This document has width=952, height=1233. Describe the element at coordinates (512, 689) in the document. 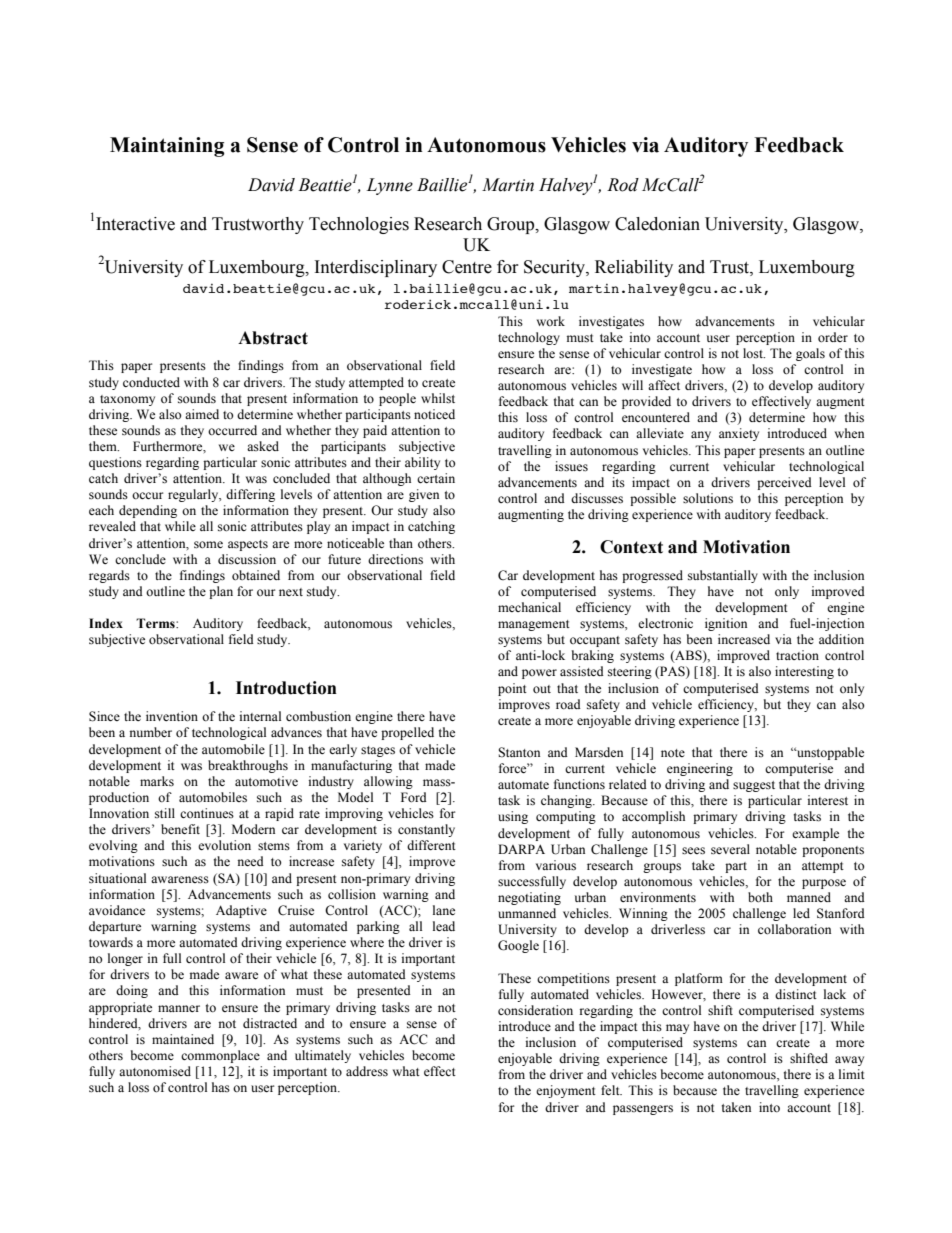

I see `point` at that location.
